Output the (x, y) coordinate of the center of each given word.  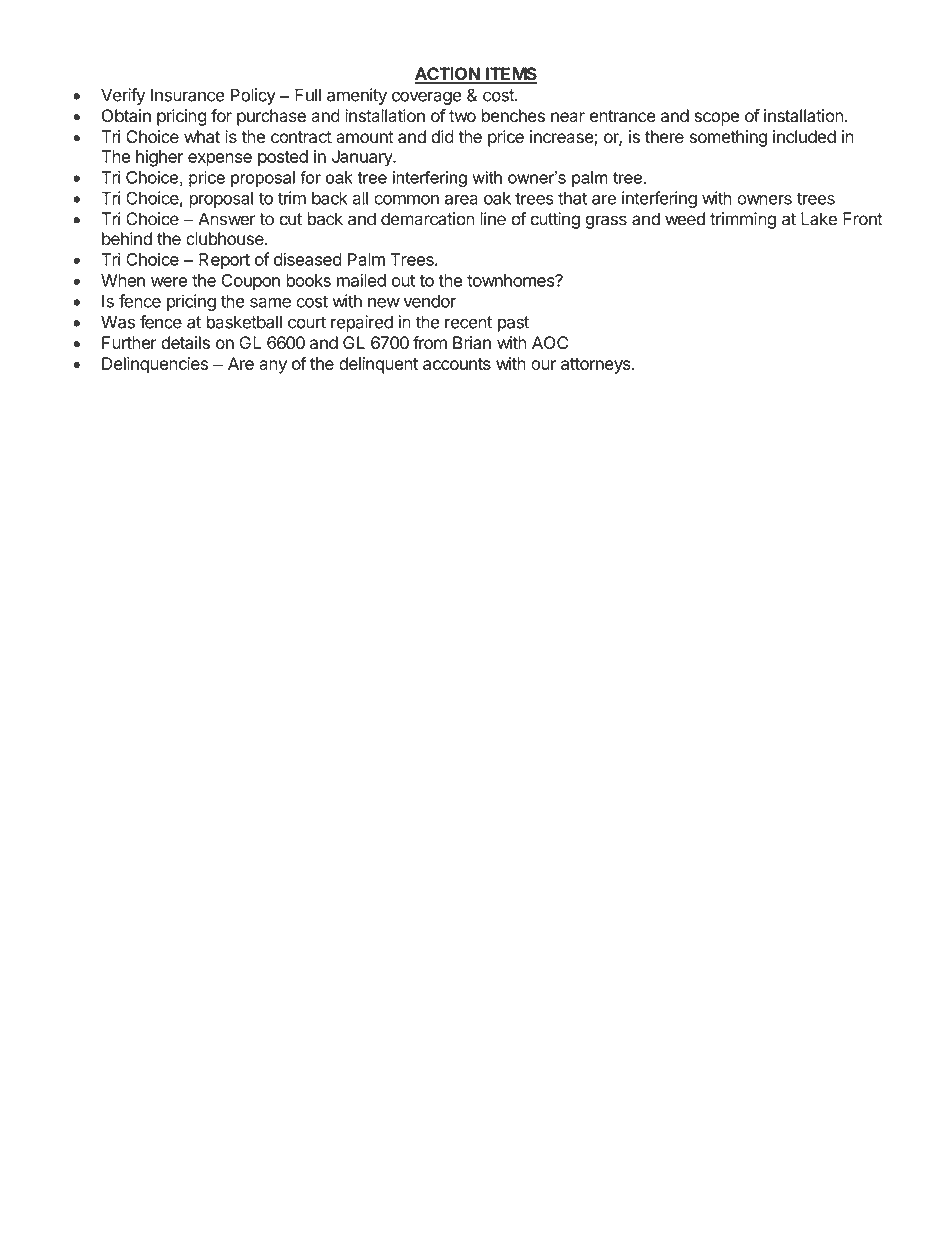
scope (716, 119)
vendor (429, 301)
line (493, 219)
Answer (227, 219)
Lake (819, 219)
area (461, 200)
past (513, 324)
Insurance (188, 95)
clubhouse (226, 239)
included (804, 137)
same (270, 303)
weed (685, 219)
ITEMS (511, 75)
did (442, 137)
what (202, 137)
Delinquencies (155, 365)
